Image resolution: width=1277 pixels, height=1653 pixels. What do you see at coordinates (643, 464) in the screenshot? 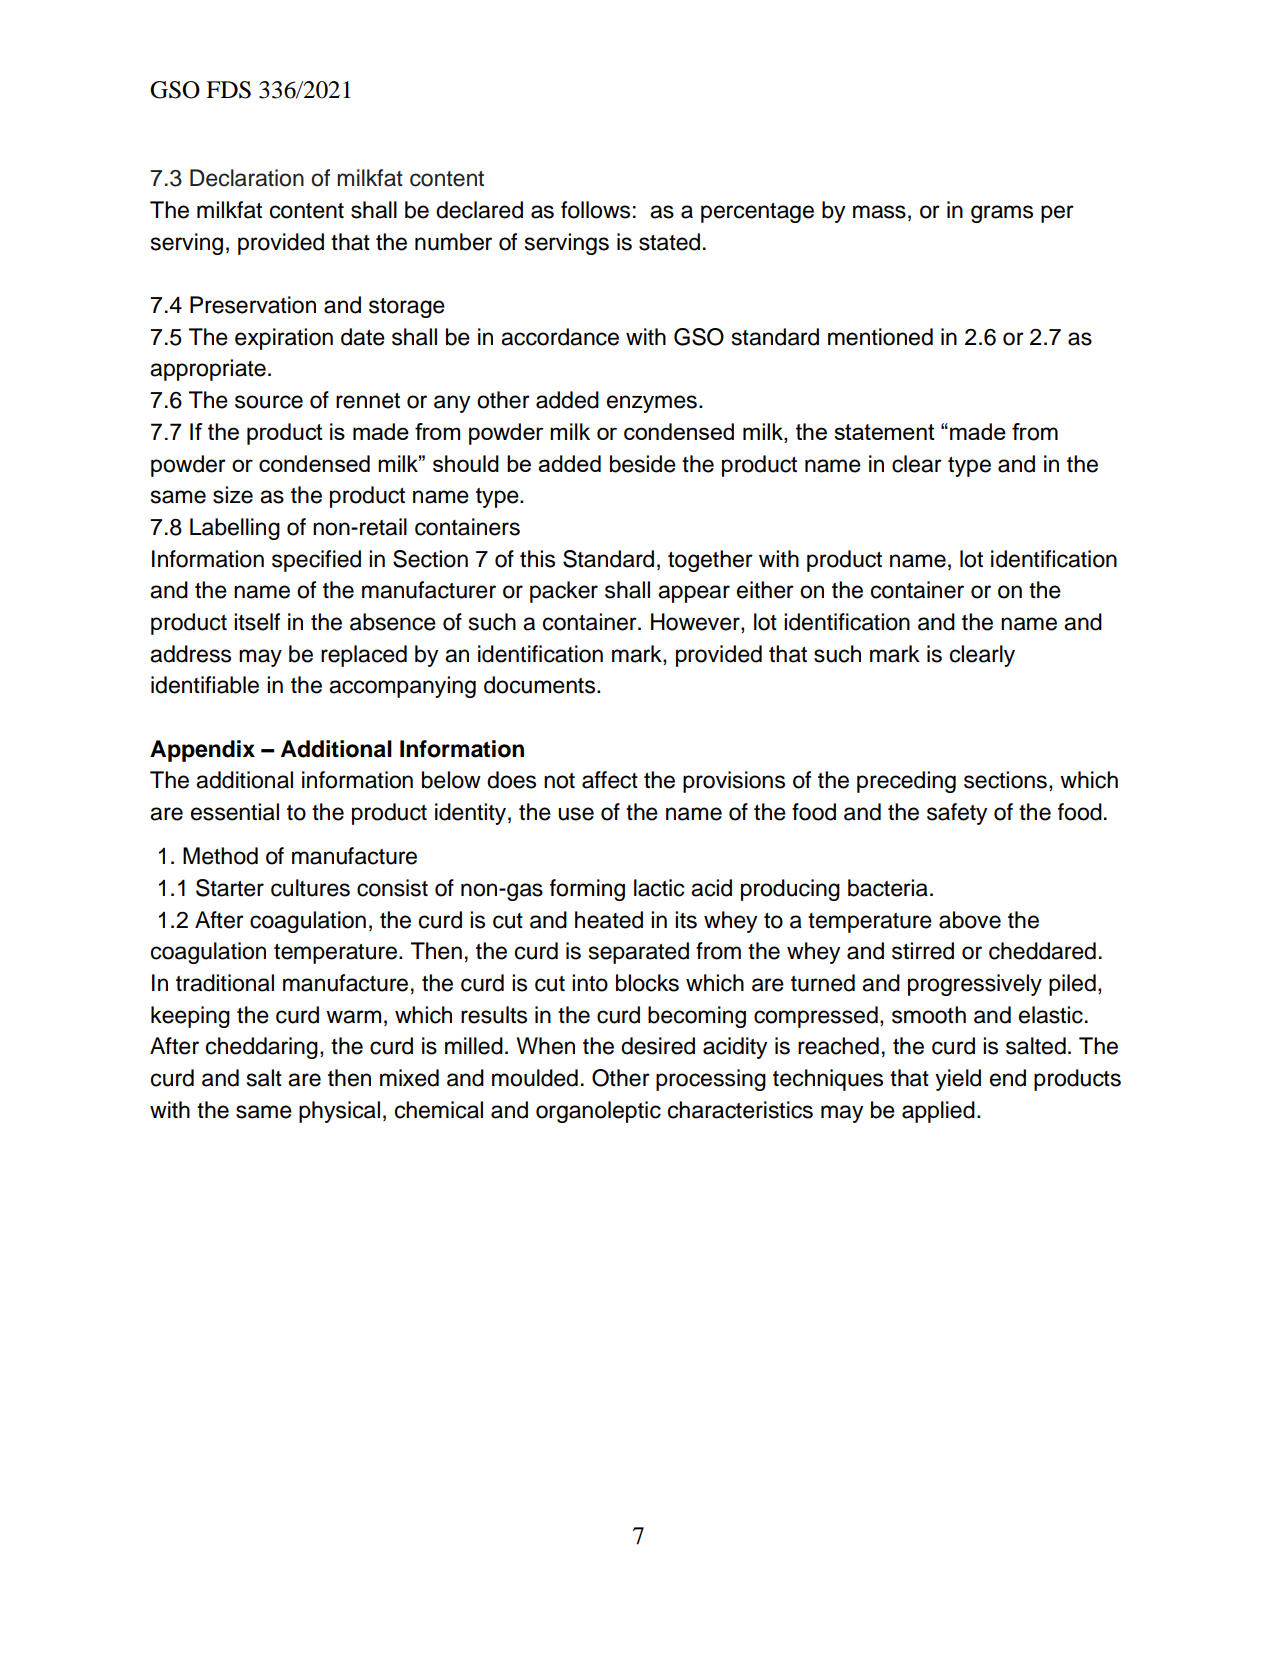
I see `beside` at bounding box center [643, 464].
